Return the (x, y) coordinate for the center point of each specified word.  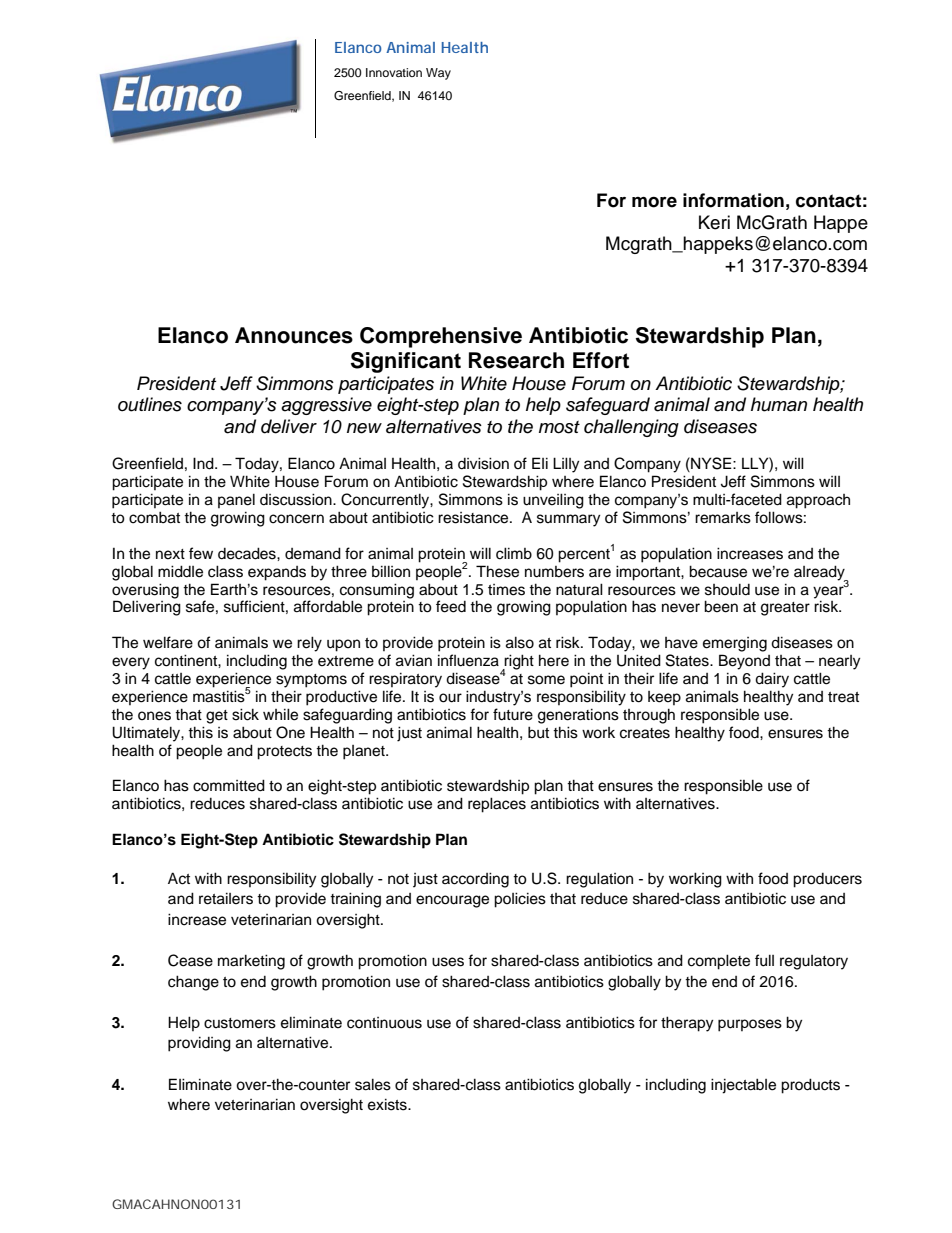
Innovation (394, 72)
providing (199, 1044)
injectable (743, 1086)
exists (388, 1104)
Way (438, 74)
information (733, 200)
